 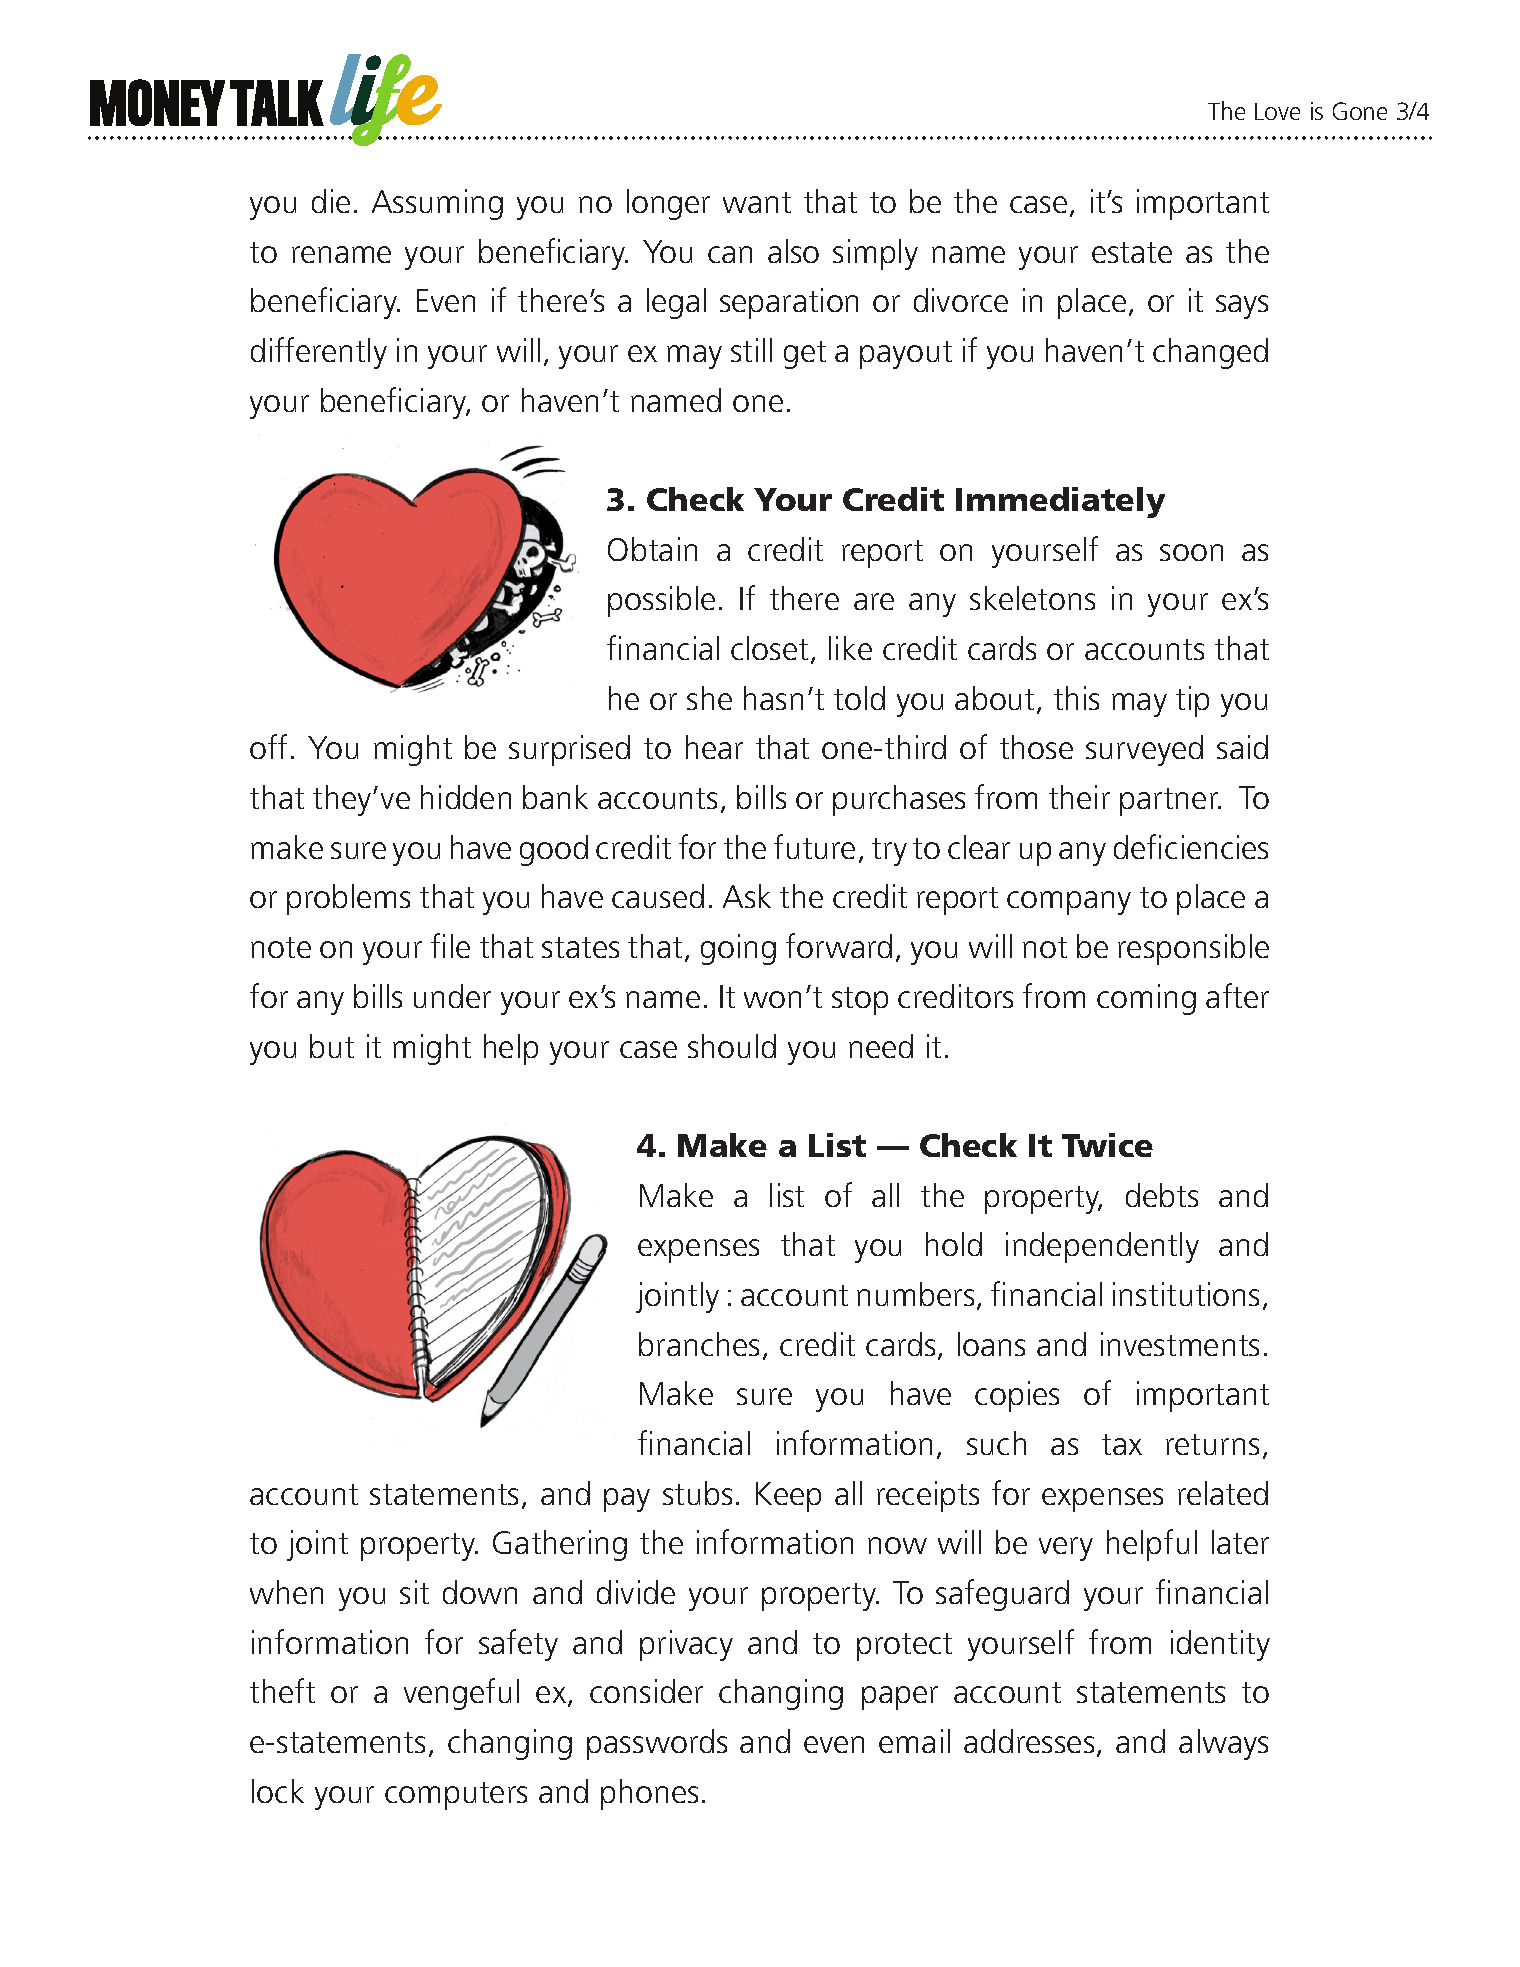 I want to click on email, so click(x=914, y=1741).
